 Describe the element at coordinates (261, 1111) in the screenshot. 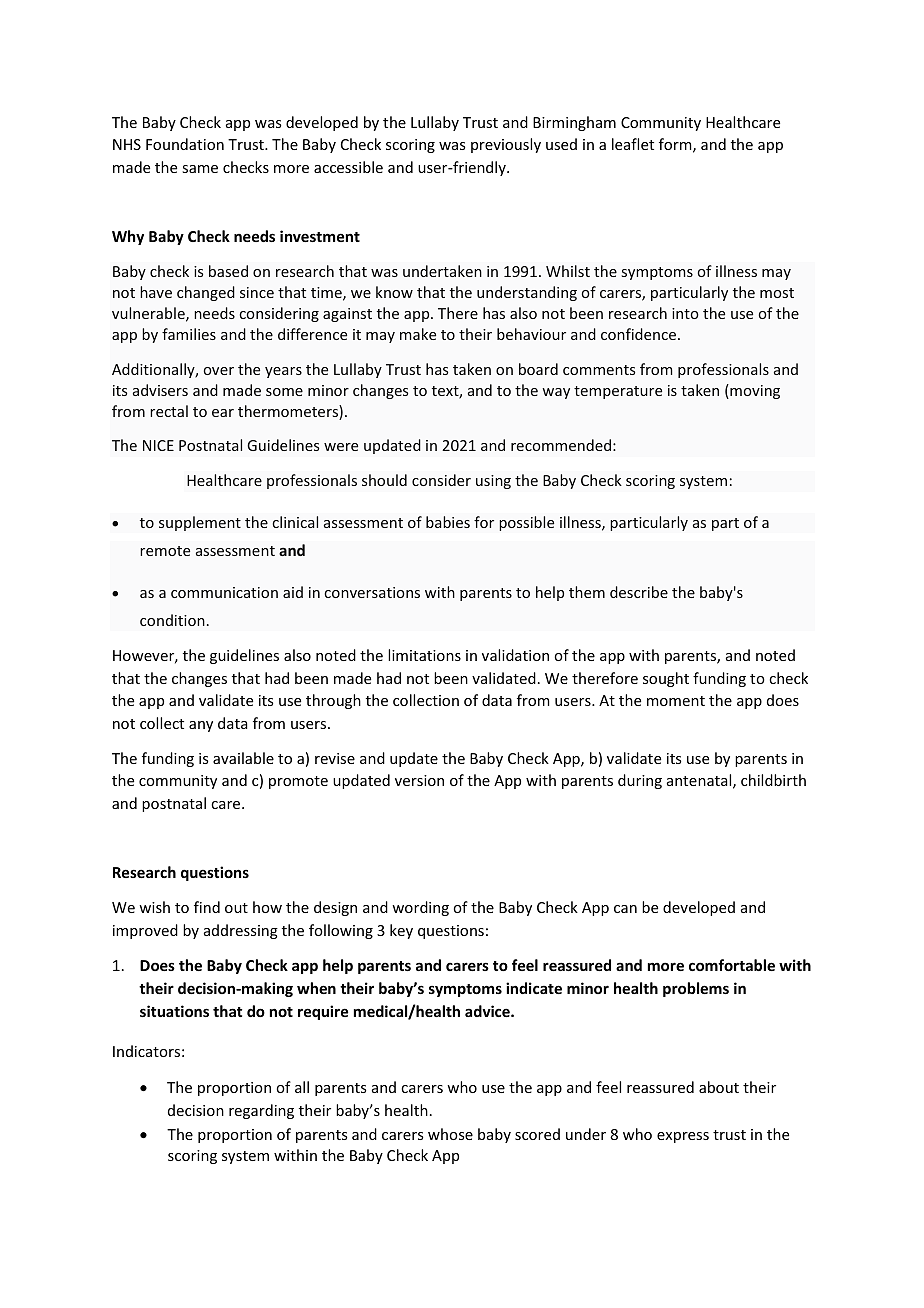

I see `regarding` at that location.
